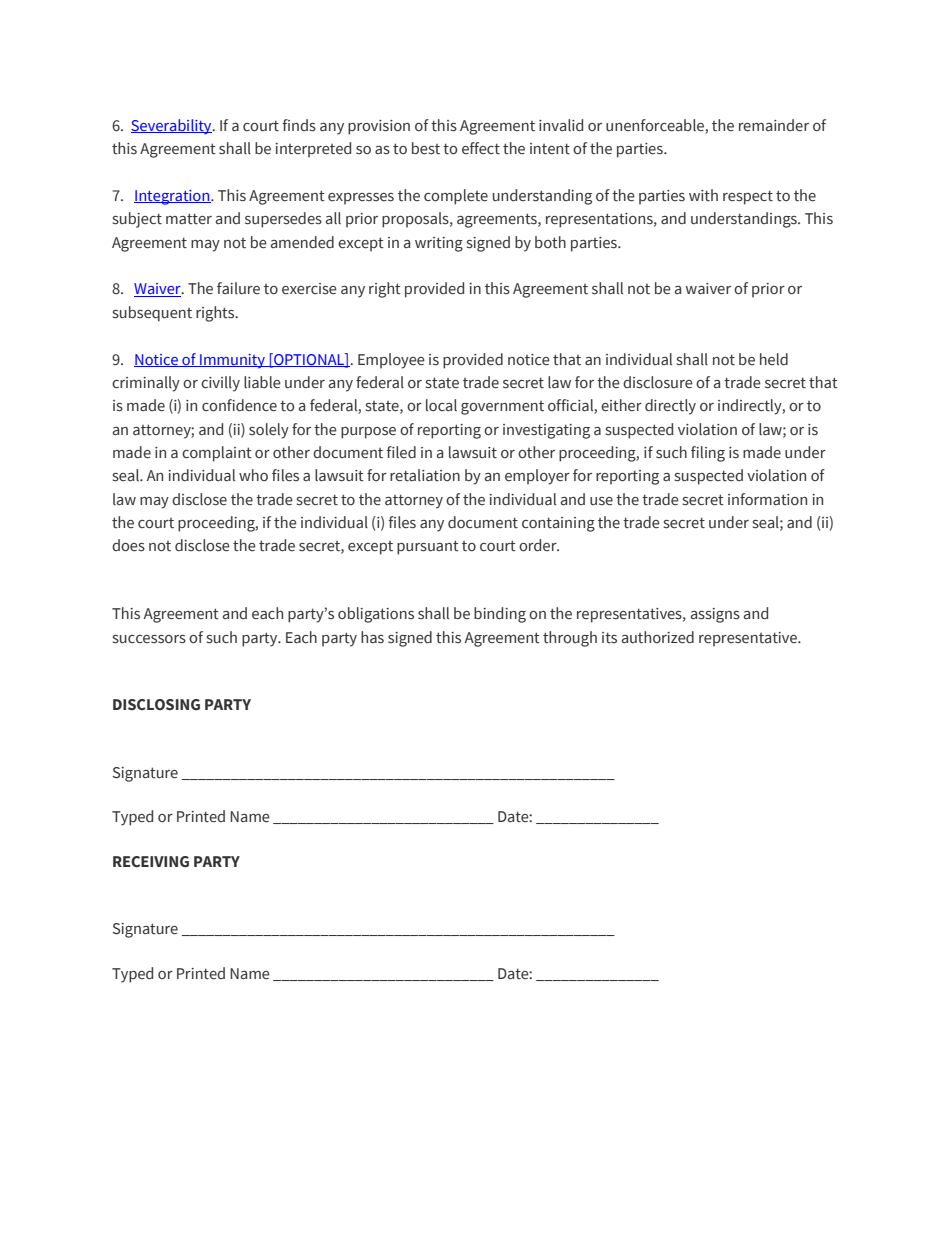  I want to click on filing, so click(708, 454).
